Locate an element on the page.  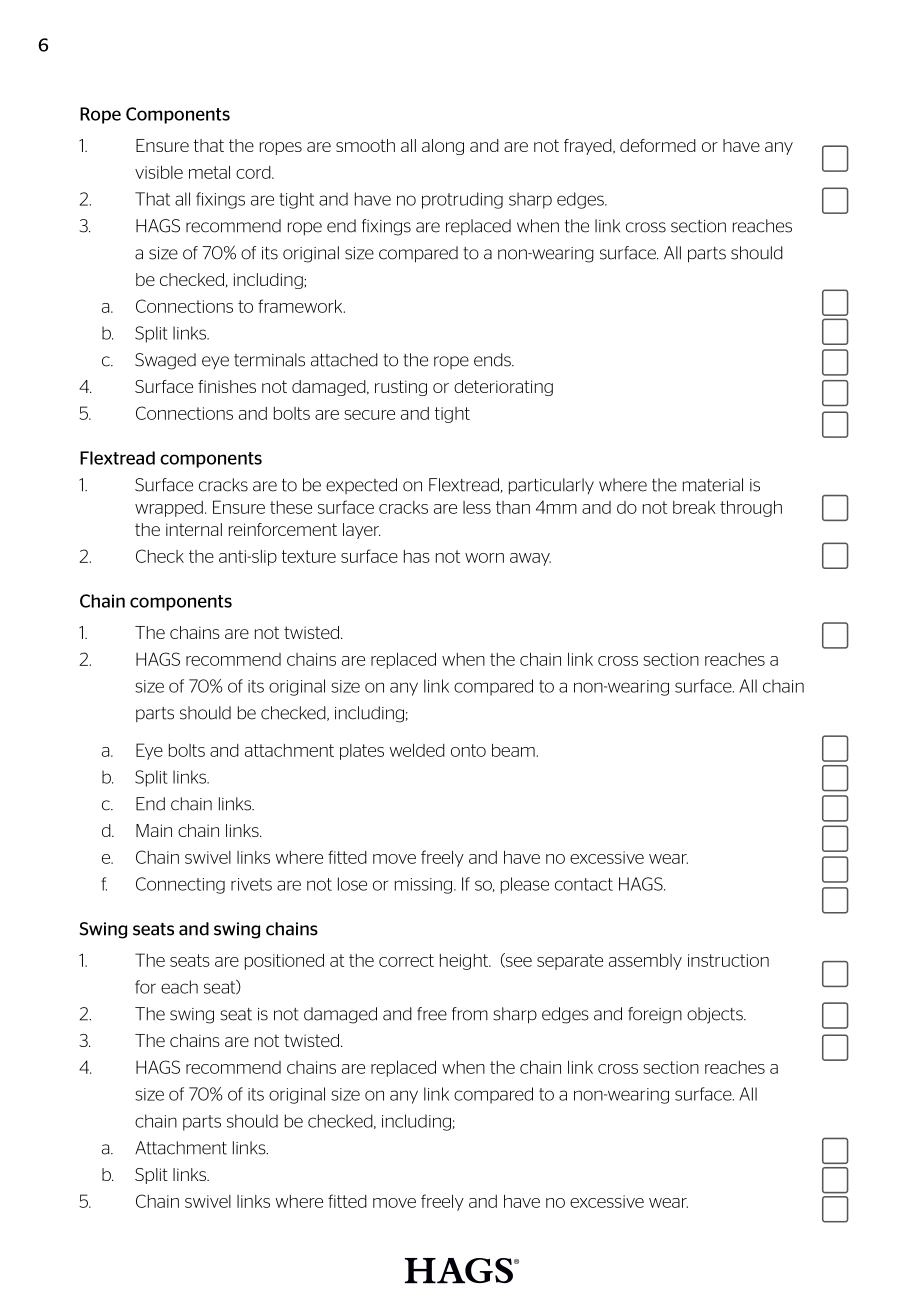
worn is located at coordinates (484, 558).
